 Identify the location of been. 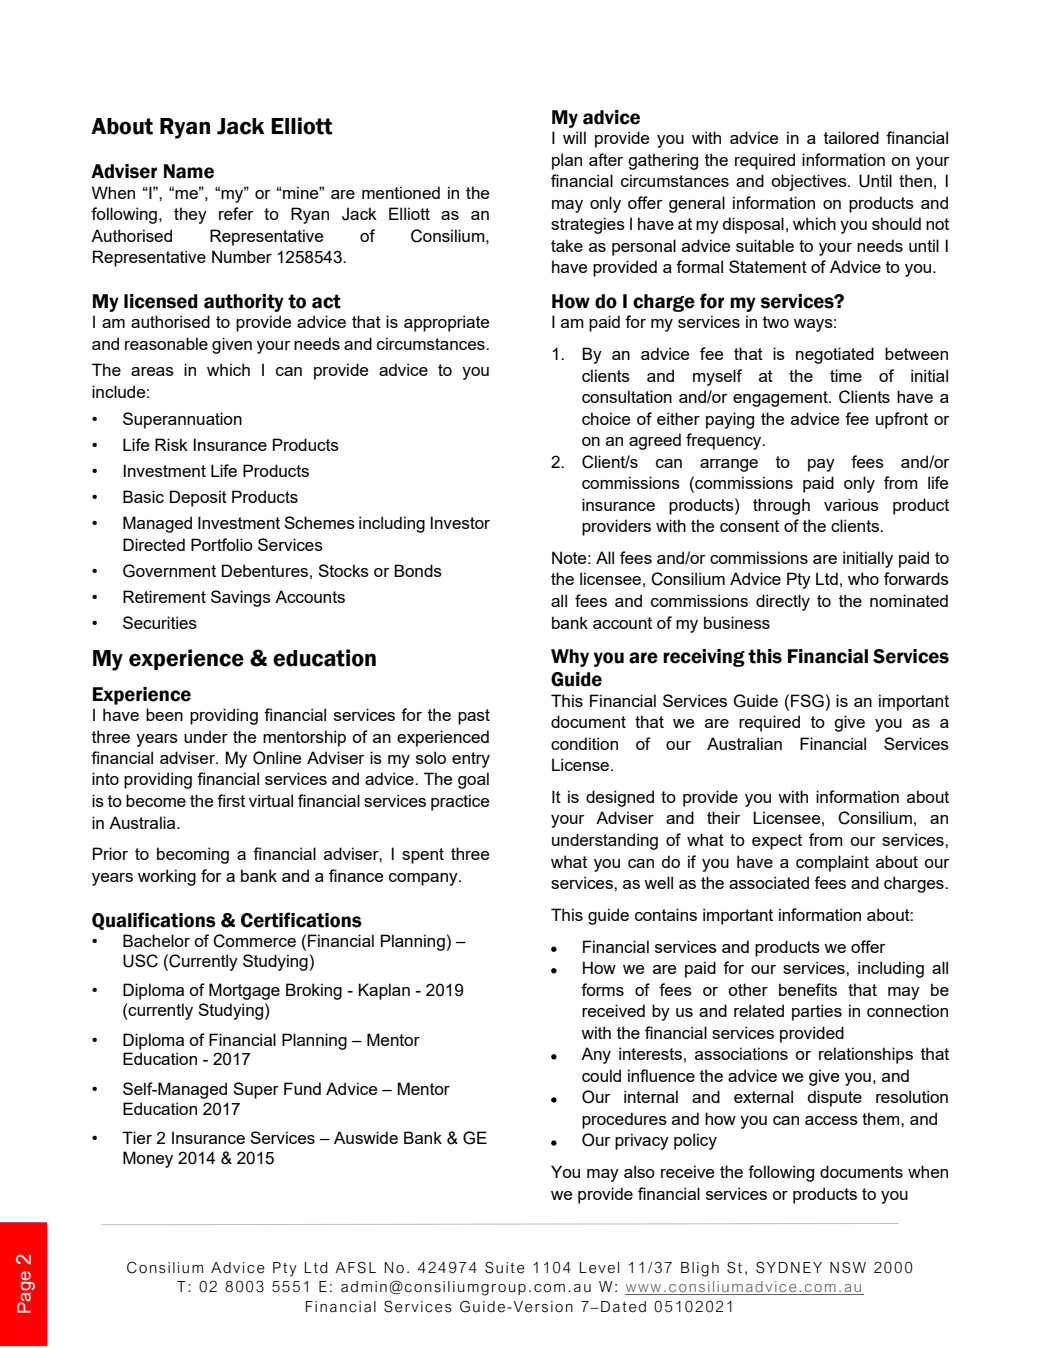
(164, 714).
